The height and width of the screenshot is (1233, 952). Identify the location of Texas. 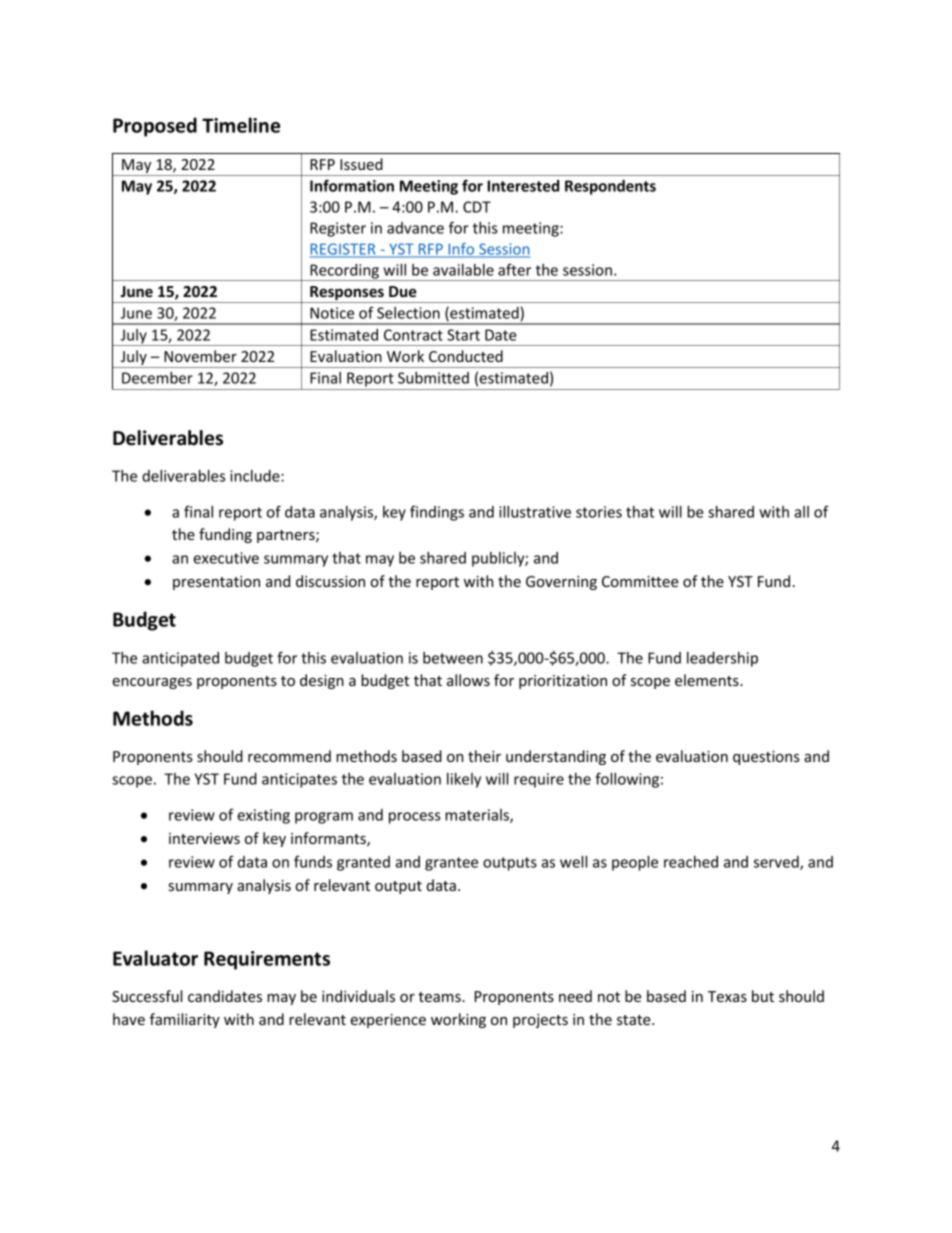
(727, 996).
